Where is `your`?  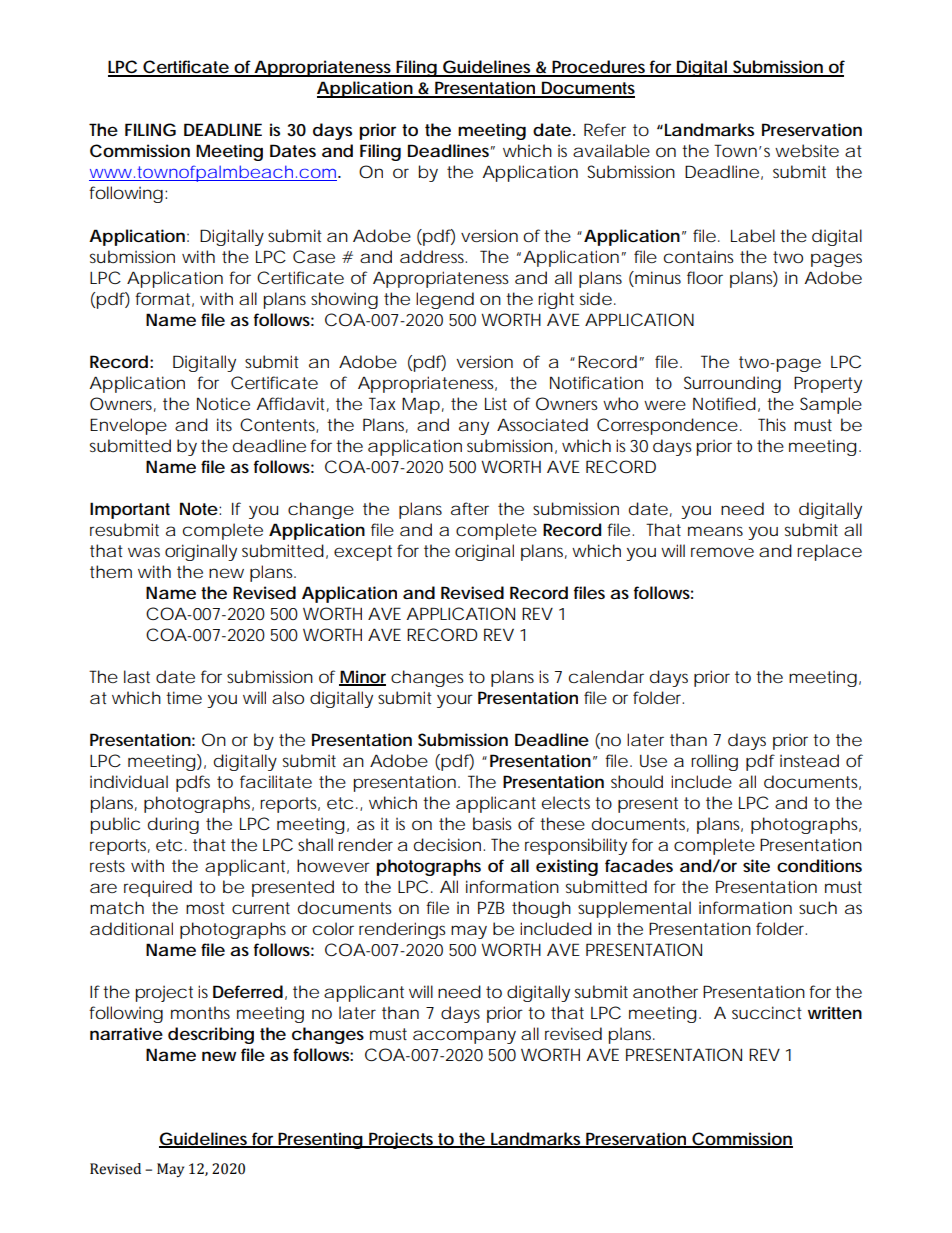 your is located at coordinates (455, 701).
